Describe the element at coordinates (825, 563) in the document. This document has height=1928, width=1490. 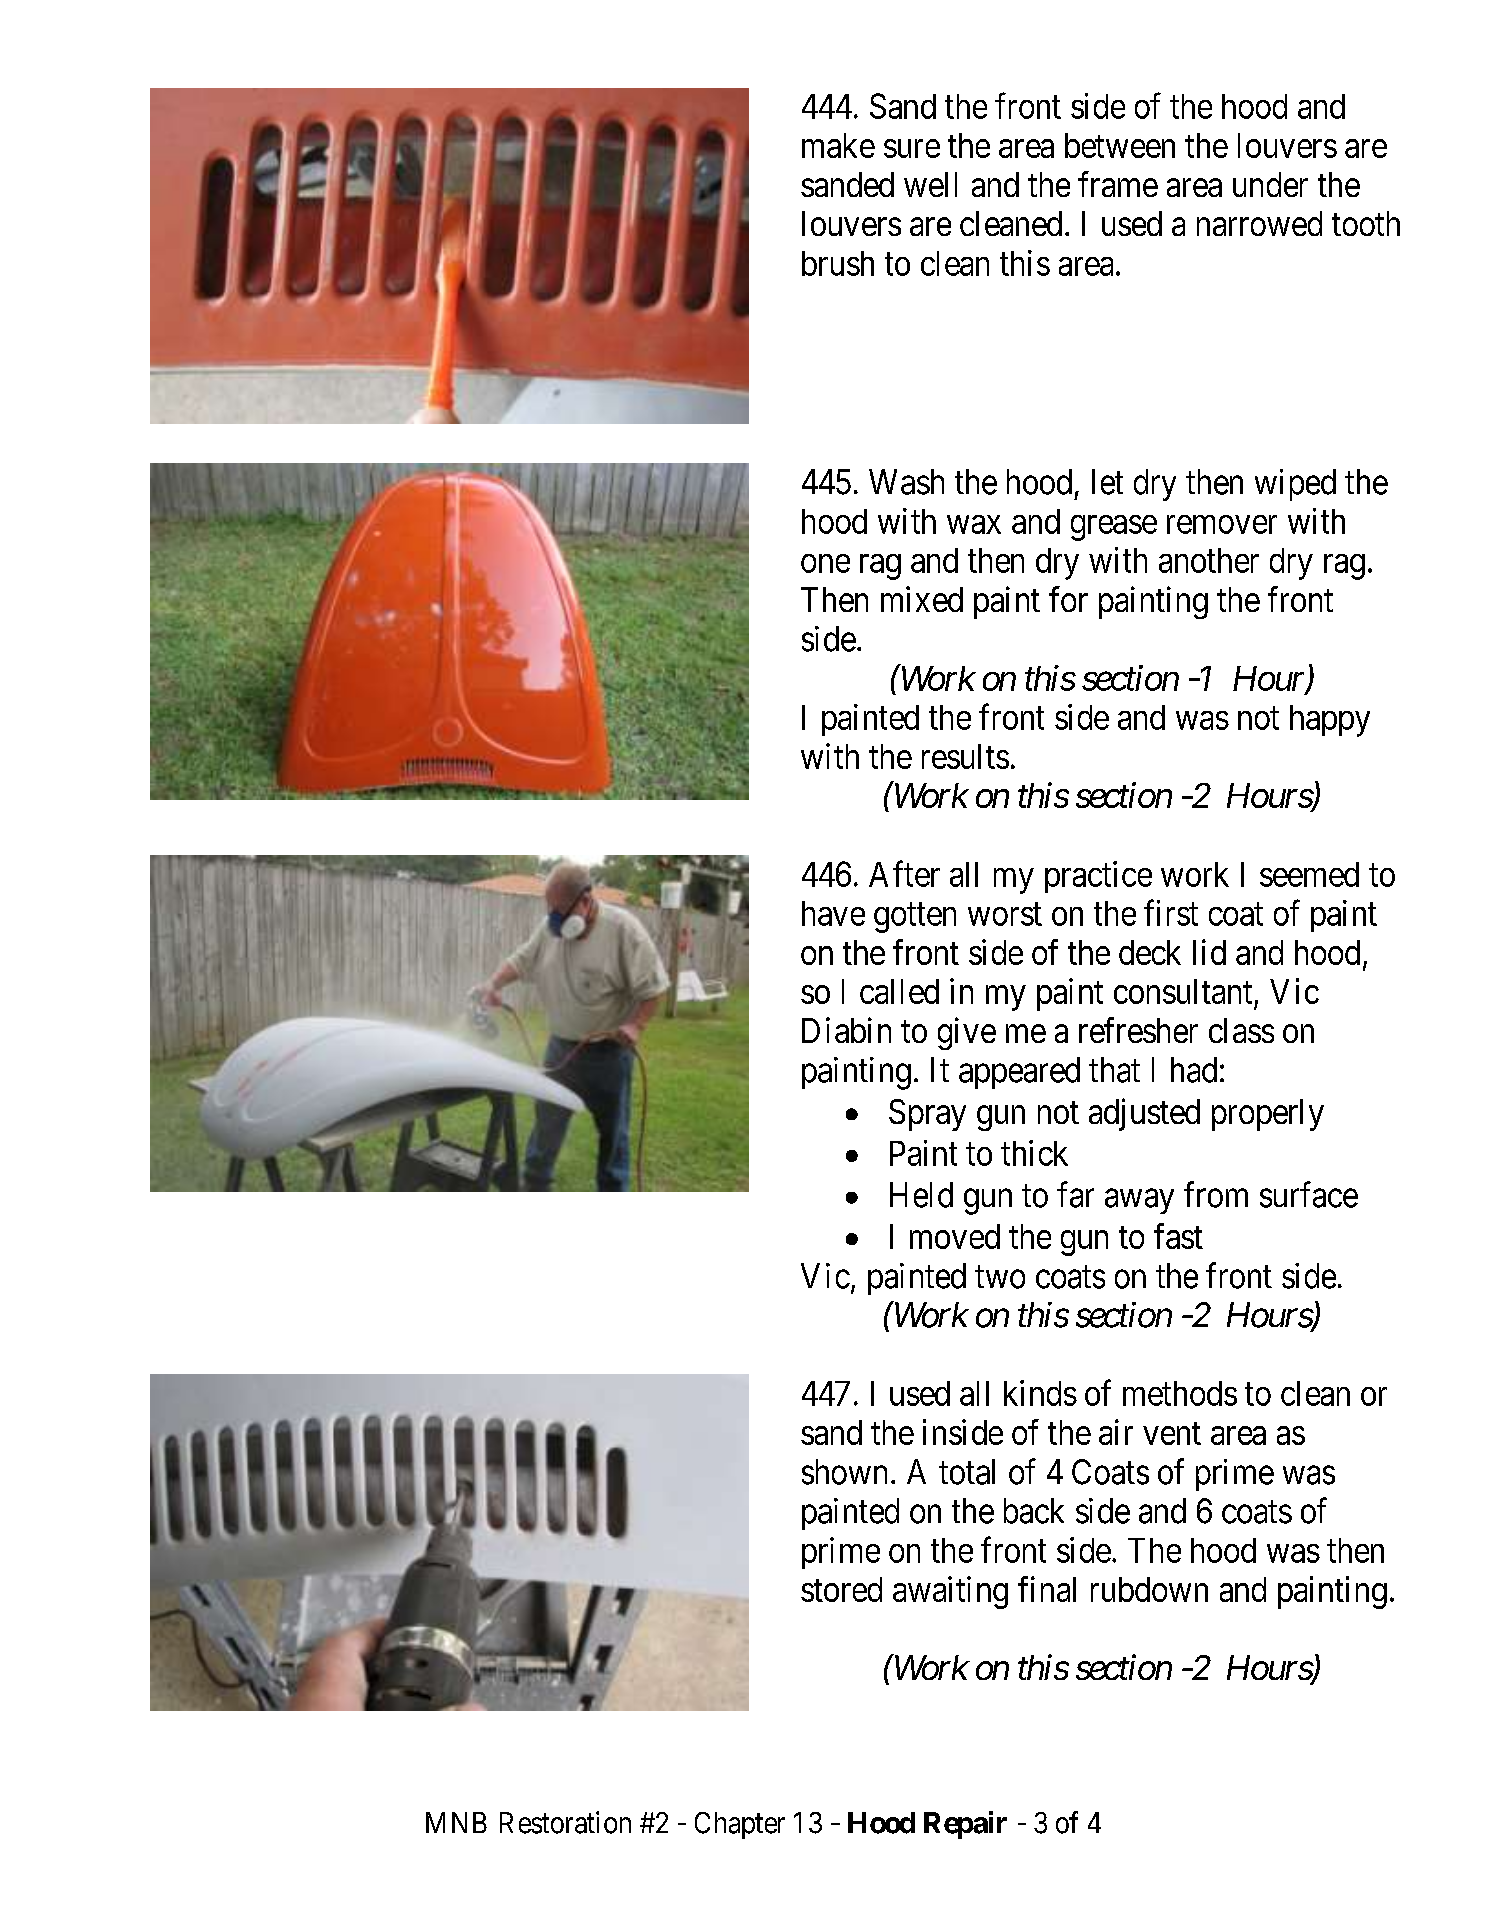
I see `one` at that location.
